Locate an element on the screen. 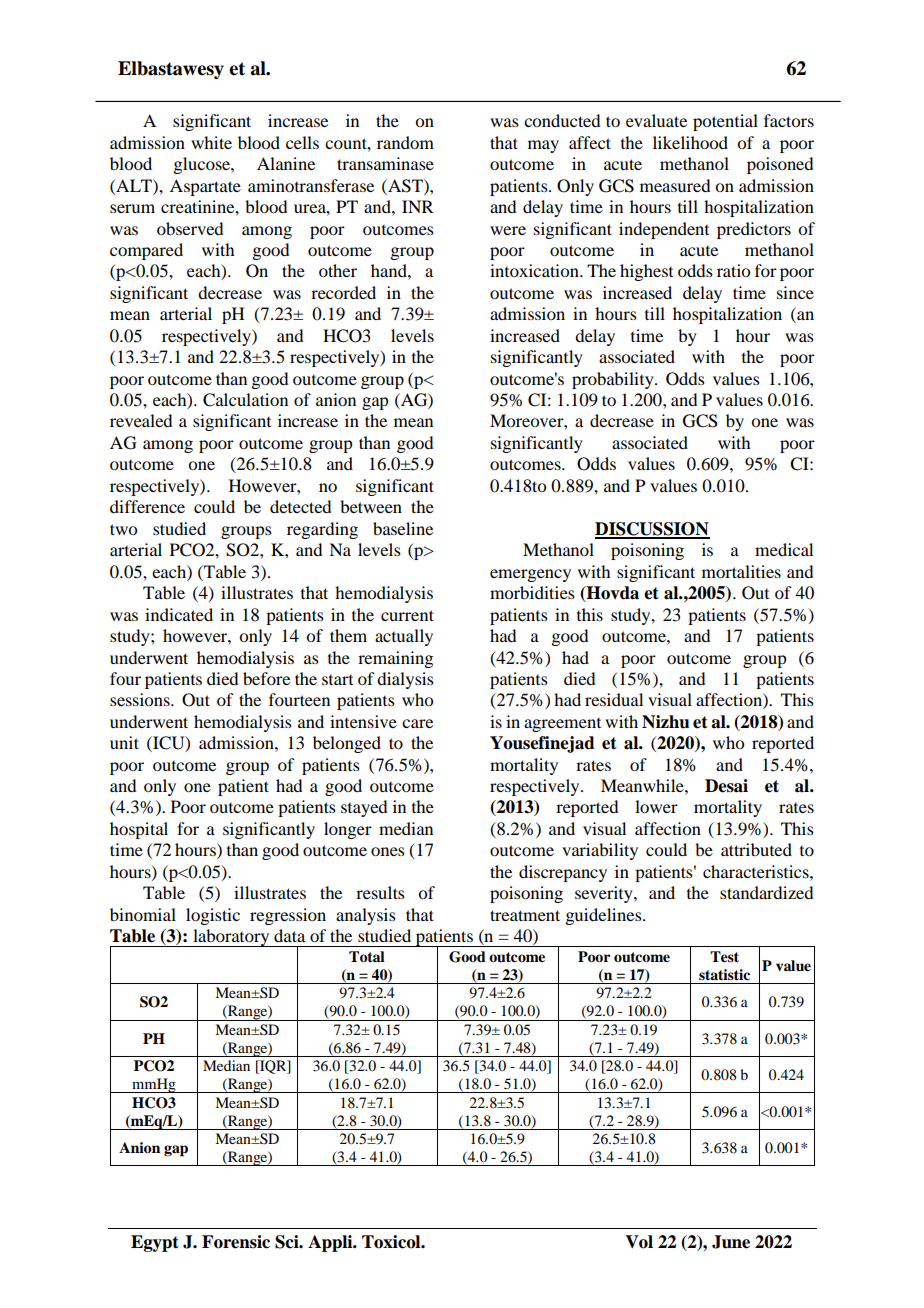 Image resolution: width=924 pixels, height=1308 pixels. glucose is located at coordinates (202, 165).
